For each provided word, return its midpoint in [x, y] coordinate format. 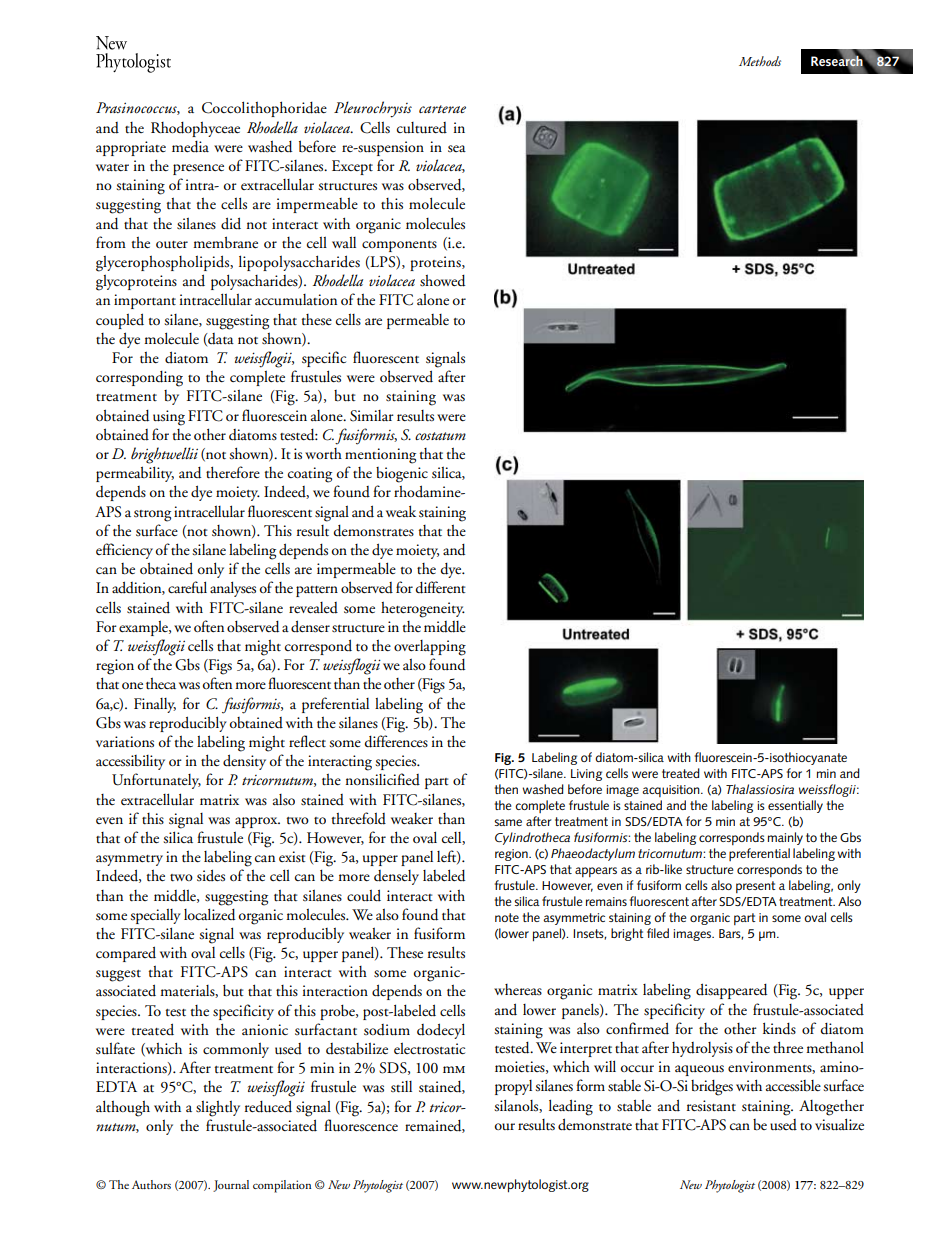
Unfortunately [156, 781]
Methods [760, 61]
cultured [422, 128]
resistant [711, 1106]
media [190, 147]
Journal [231, 1186]
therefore [233, 472]
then [506, 789]
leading [571, 1107]
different [441, 587]
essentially [795, 806]
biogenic [402, 475]
